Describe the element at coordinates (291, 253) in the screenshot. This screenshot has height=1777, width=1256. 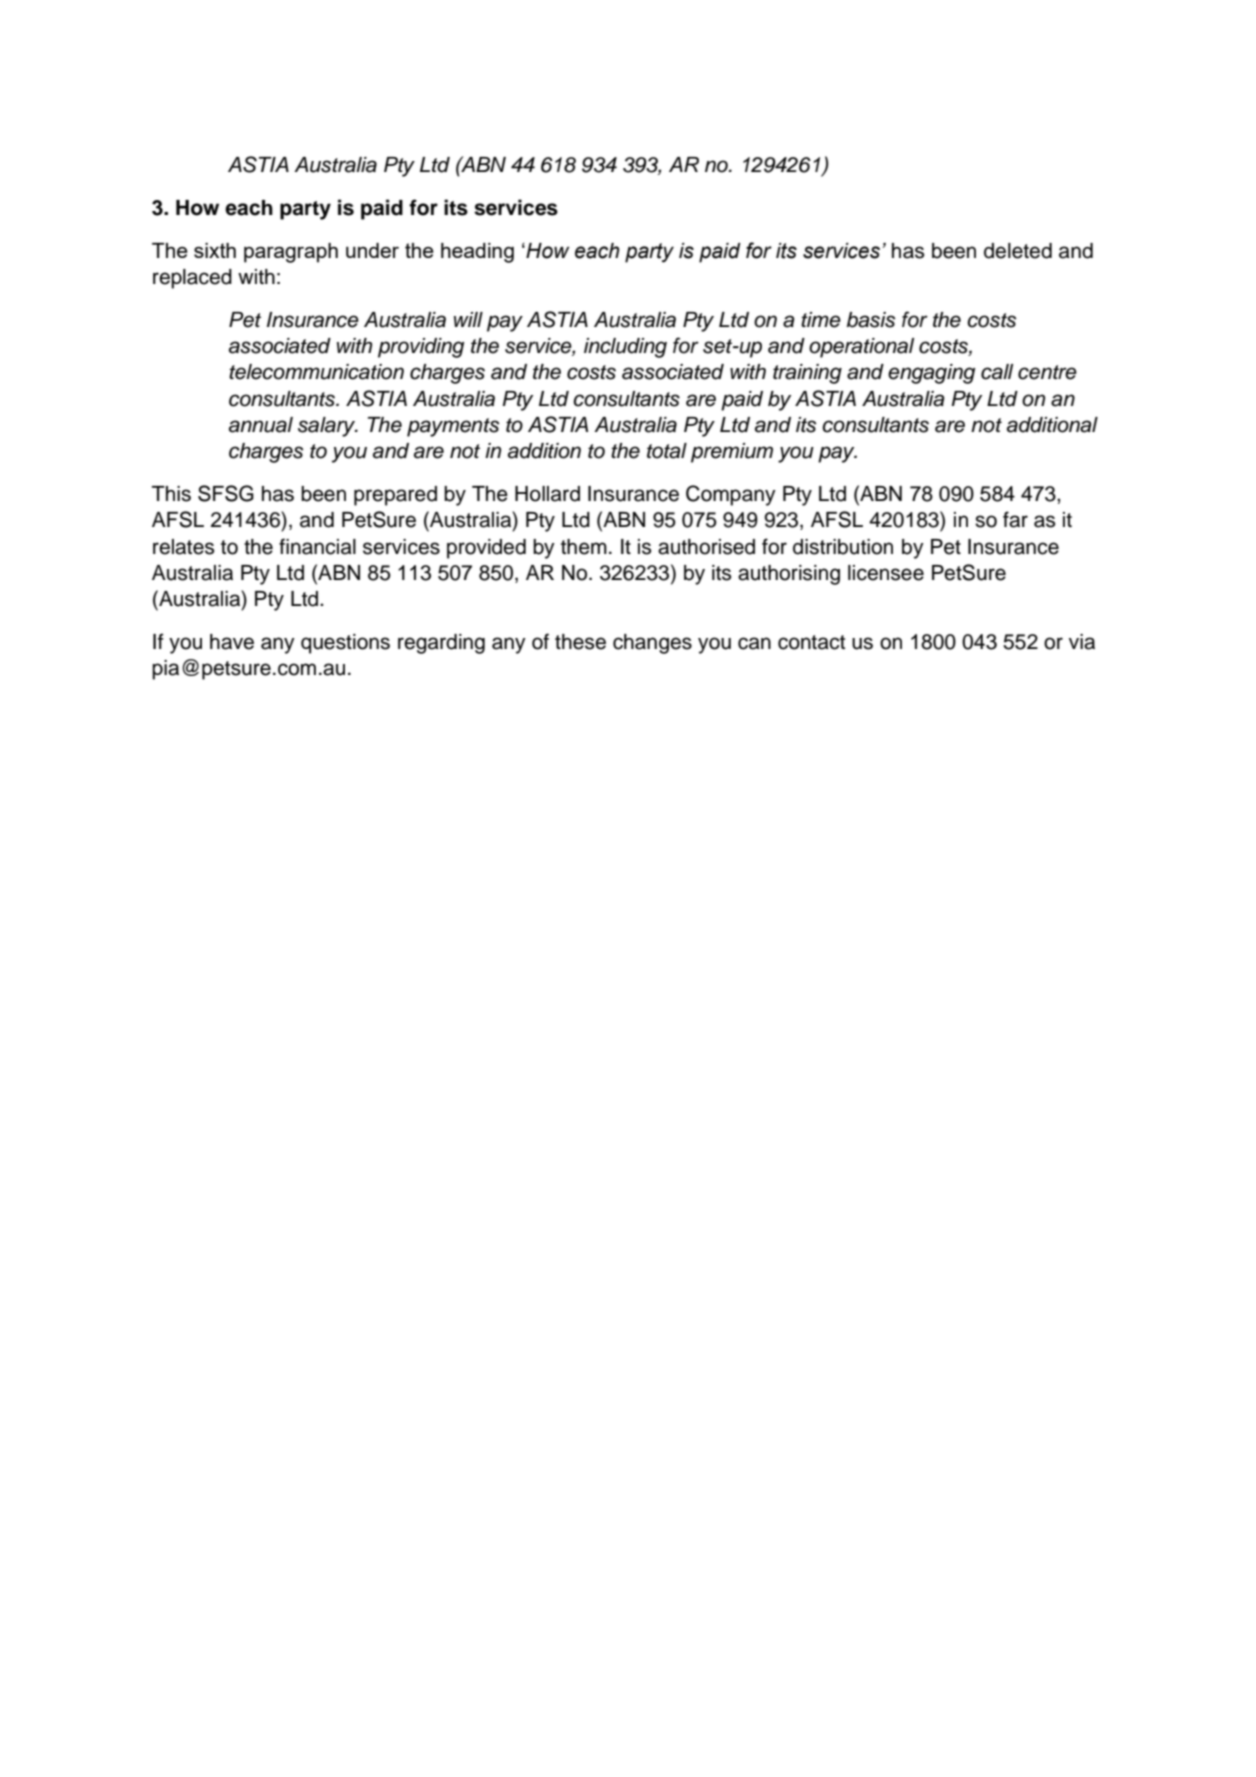
I see `paragraph` at that location.
